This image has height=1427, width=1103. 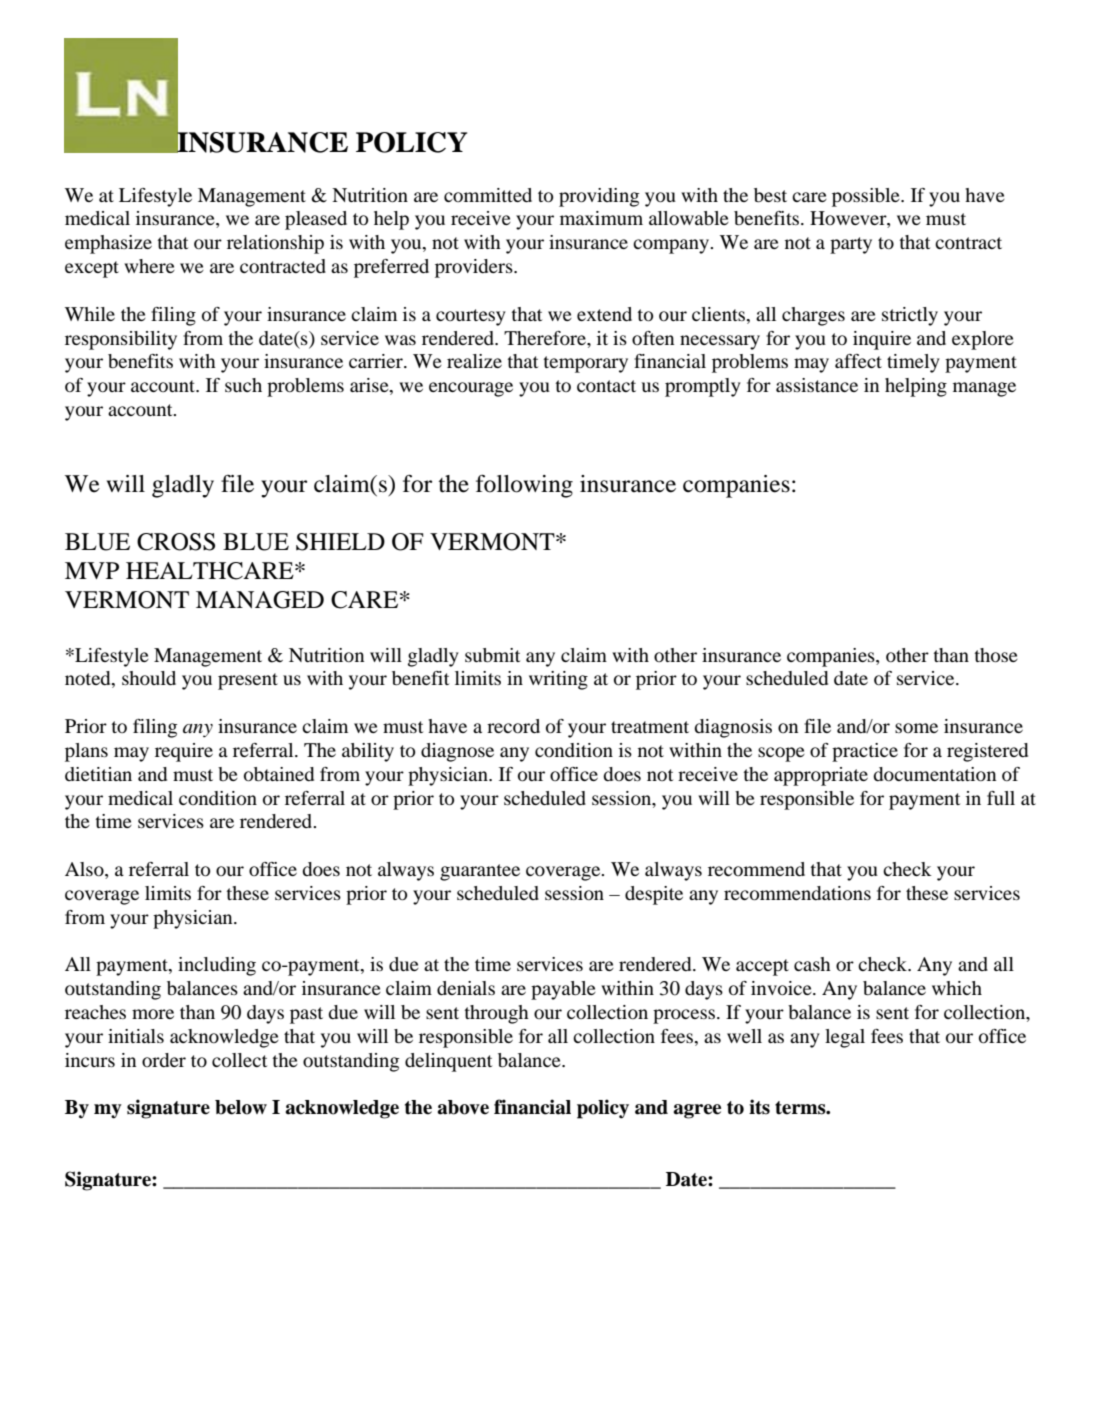 I want to click on documentation, so click(x=934, y=774).
